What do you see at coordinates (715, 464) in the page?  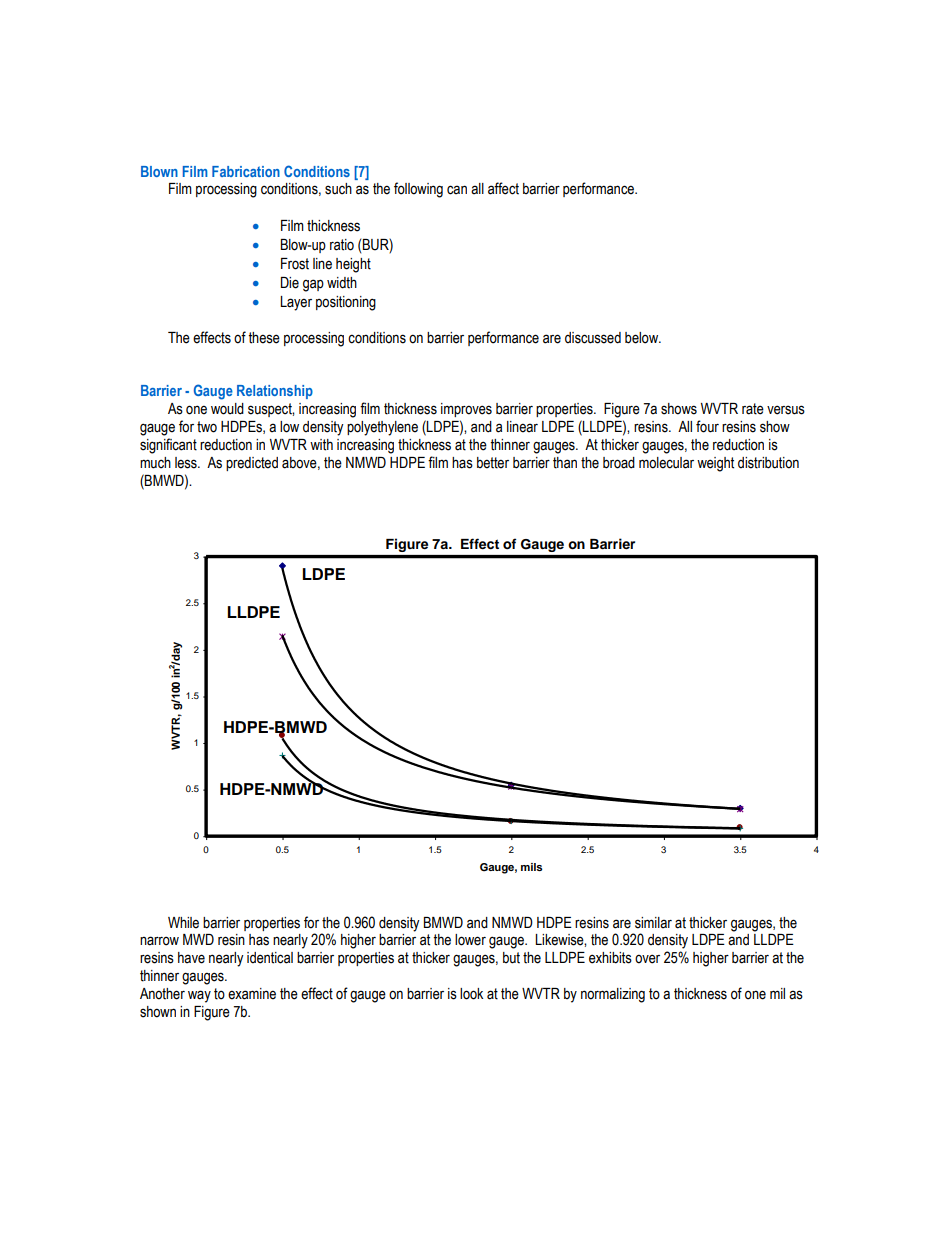 I see `weight` at bounding box center [715, 464].
